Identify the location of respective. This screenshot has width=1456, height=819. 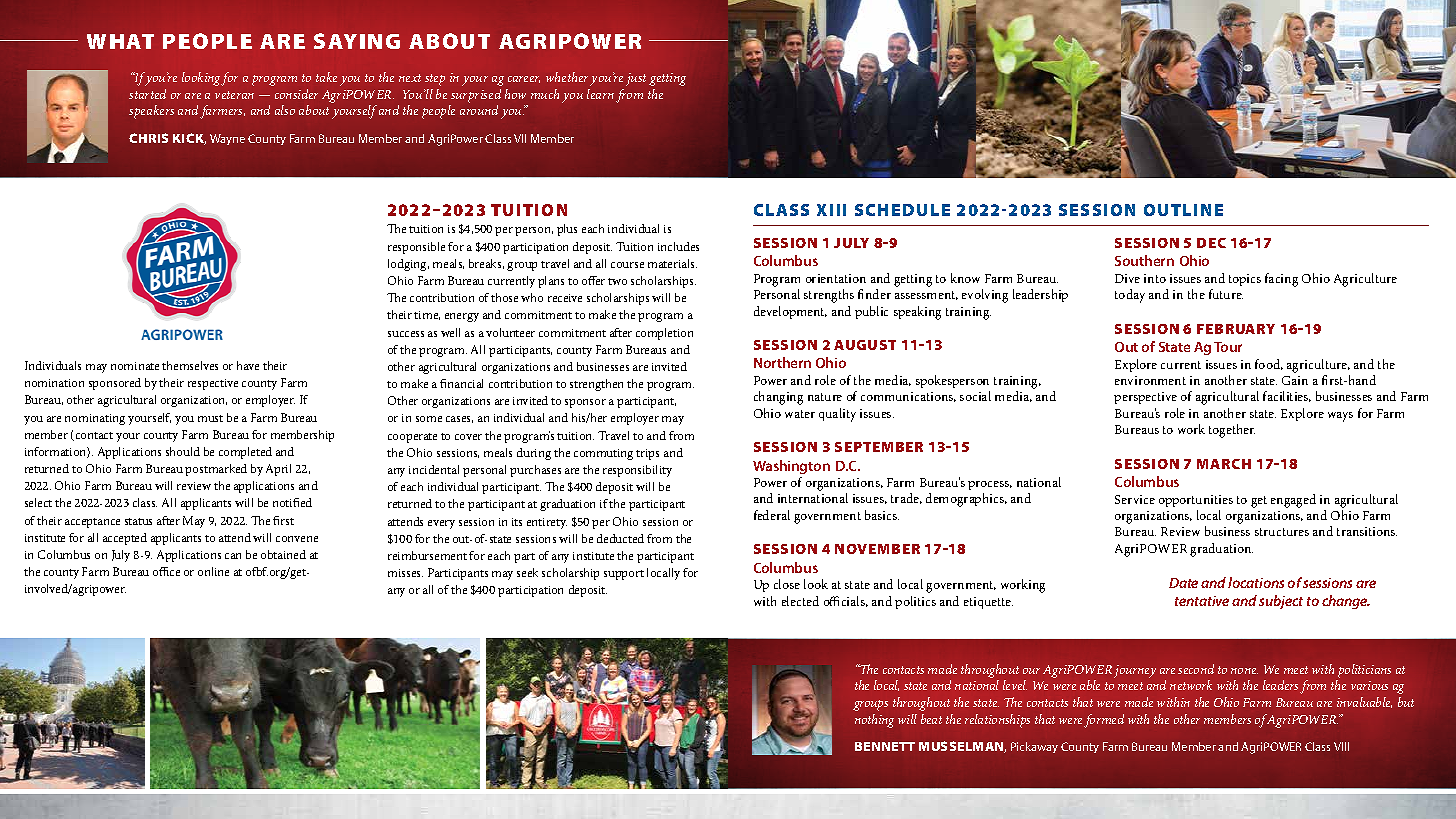
(213, 384).
